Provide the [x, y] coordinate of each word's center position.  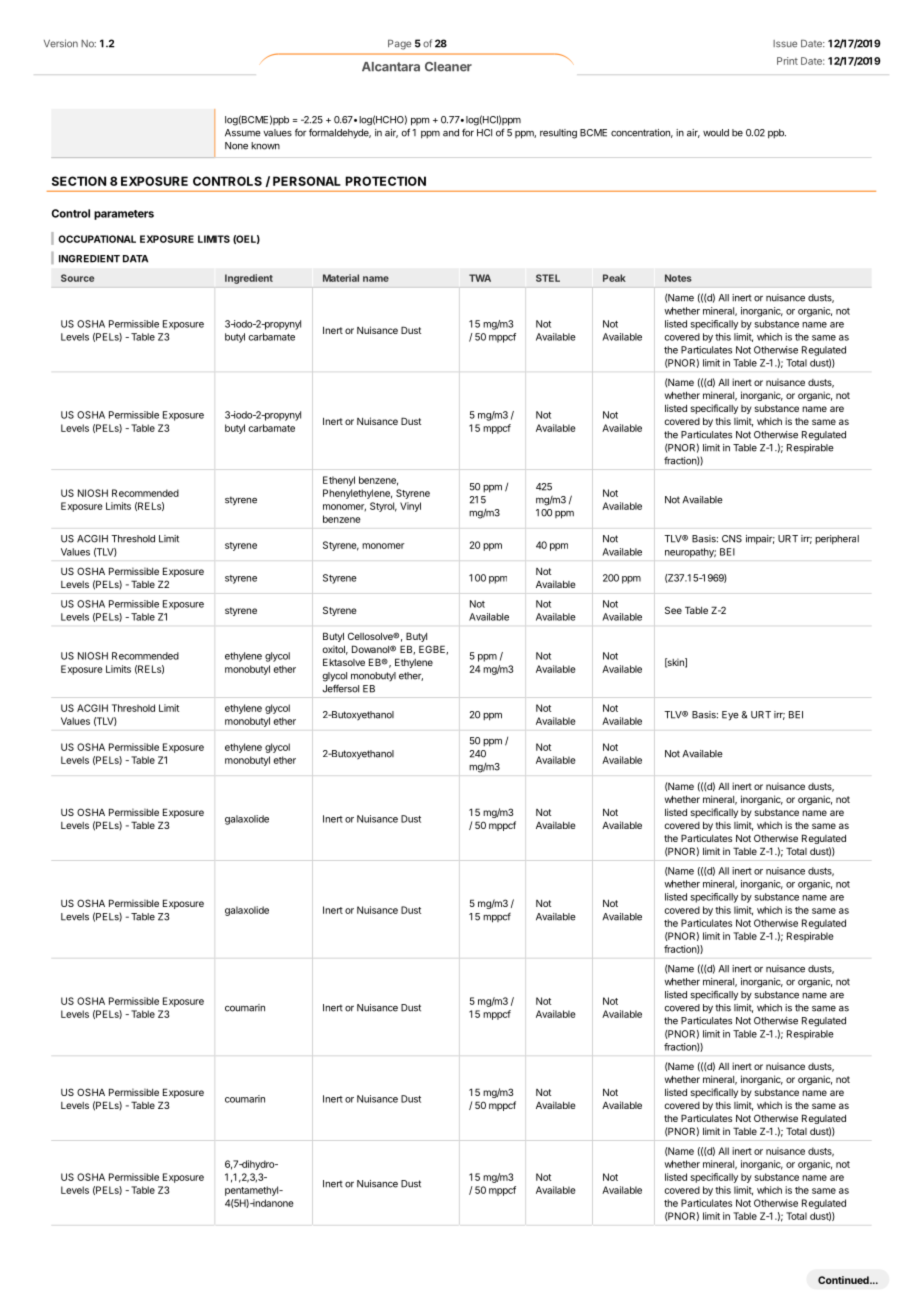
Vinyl [410, 507]
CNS [732, 539]
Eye [730, 716]
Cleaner [448, 67]
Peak [614, 278]
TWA [480, 278]
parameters [124, 215]
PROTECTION [386, 181]
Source [77, 278]
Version [61, 43]
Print [787, 61]
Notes [678, 278]
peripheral [837, 540]
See [673, 610]
